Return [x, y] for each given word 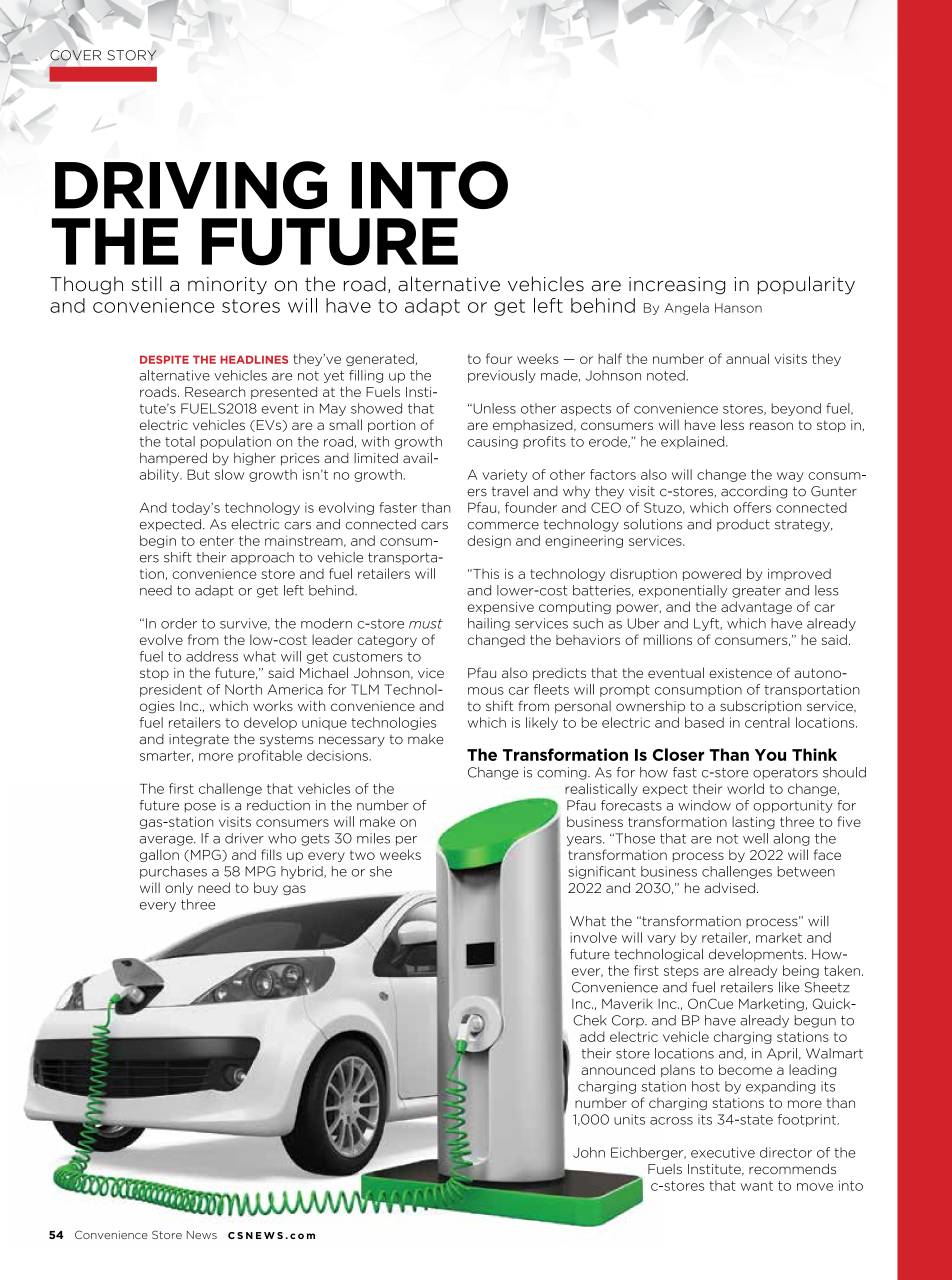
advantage [756, 607]
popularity [806, 285]
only [179, 888]
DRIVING [191, 185]
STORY [132, 55]
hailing [489, 624]
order [179, 623]
